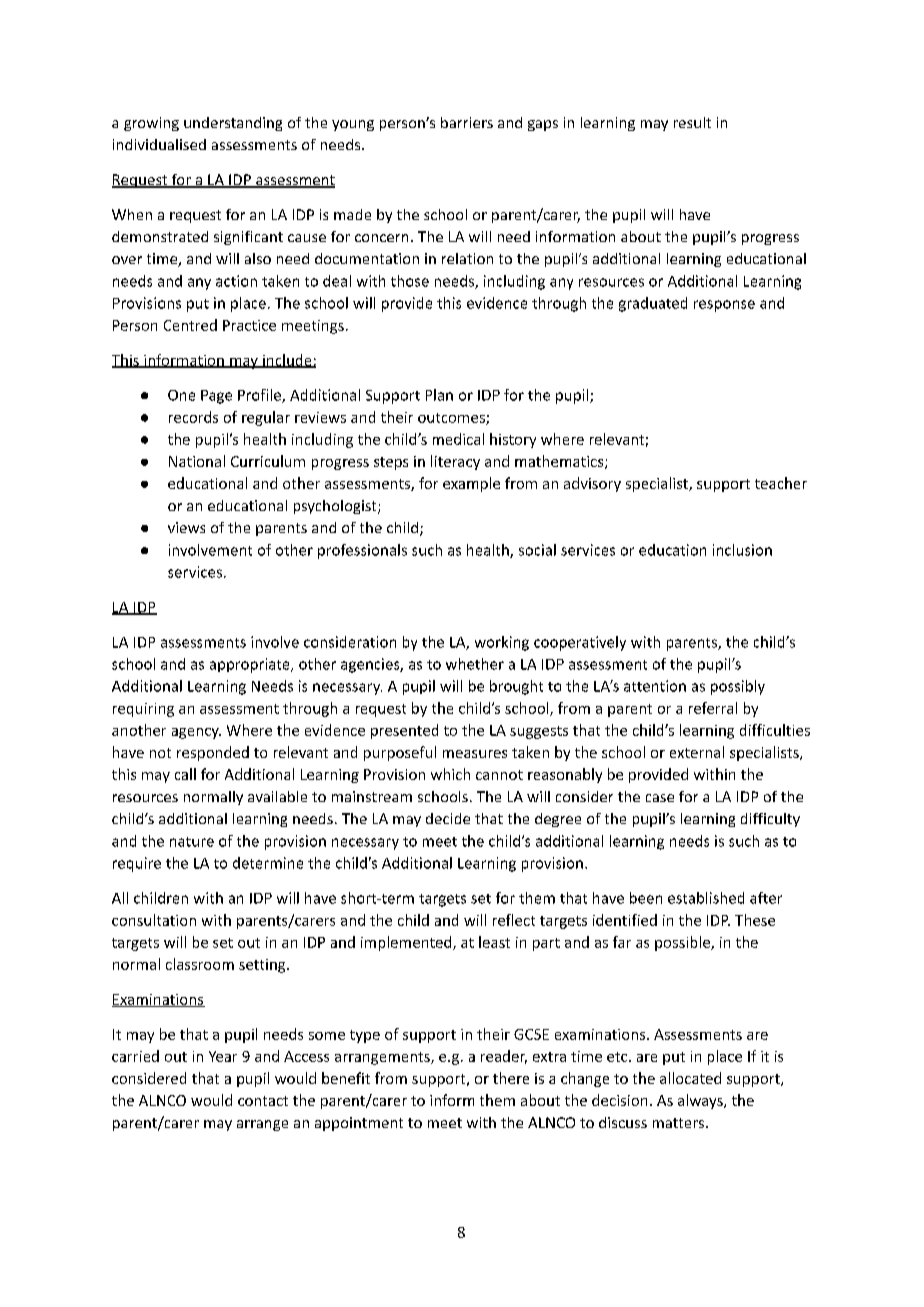 Image resolution: width=924 pixels, height=1307 pixels. What do you see at coordinates (706, 898) in the page?
I see `established` at bounding box center [706, 898].
